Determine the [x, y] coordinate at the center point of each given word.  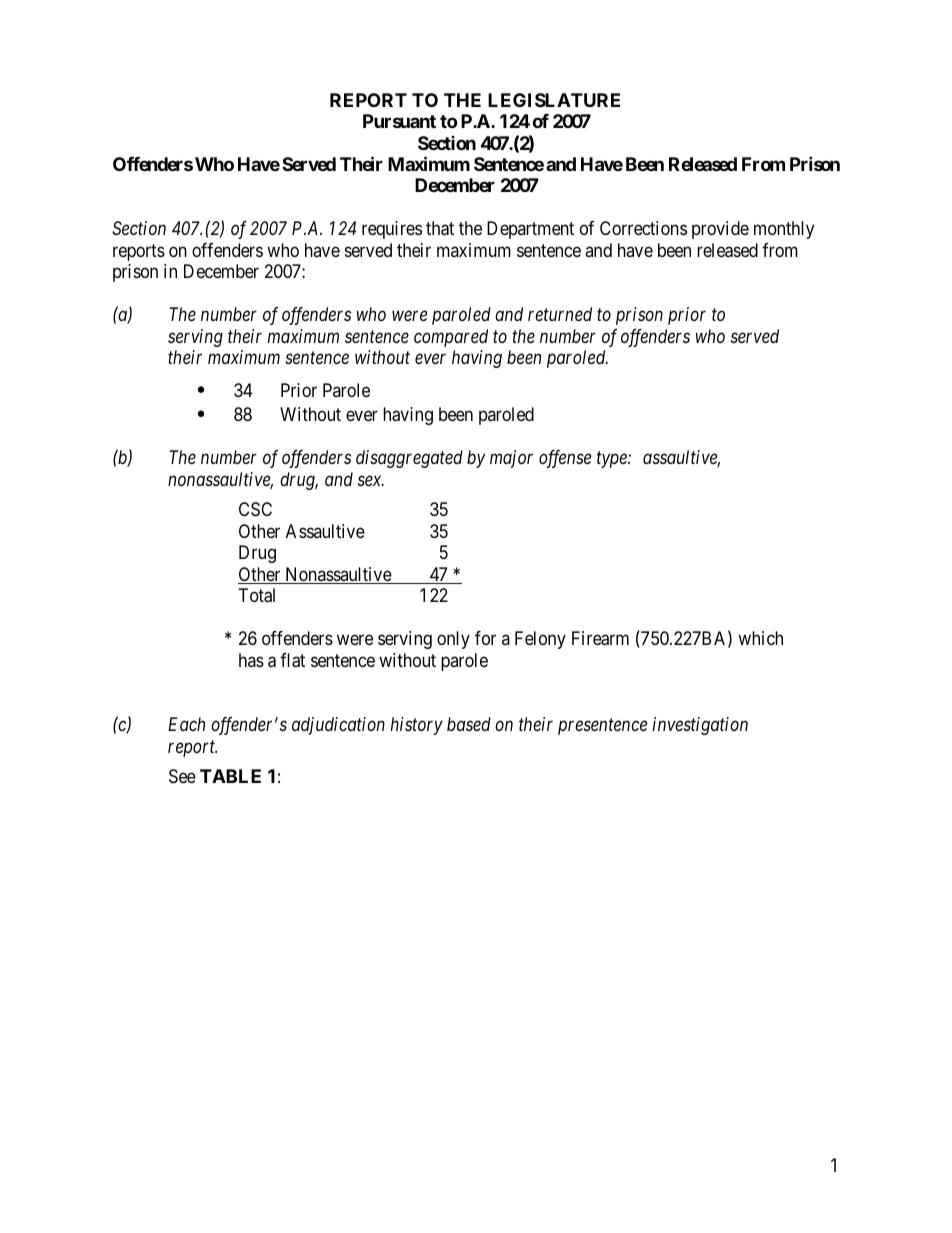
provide [720, 230]
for [485, 638]
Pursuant [399, 121]
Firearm [600, 638]
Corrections [643, 228]
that [440, 228]
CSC [255, 509]
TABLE [230, 776]
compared [451, 338]
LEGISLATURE [554, 100]
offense [565, 459]
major [511, 459]
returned [560, 314]
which [760, 638]
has [251, 660]
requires [392, 230]
